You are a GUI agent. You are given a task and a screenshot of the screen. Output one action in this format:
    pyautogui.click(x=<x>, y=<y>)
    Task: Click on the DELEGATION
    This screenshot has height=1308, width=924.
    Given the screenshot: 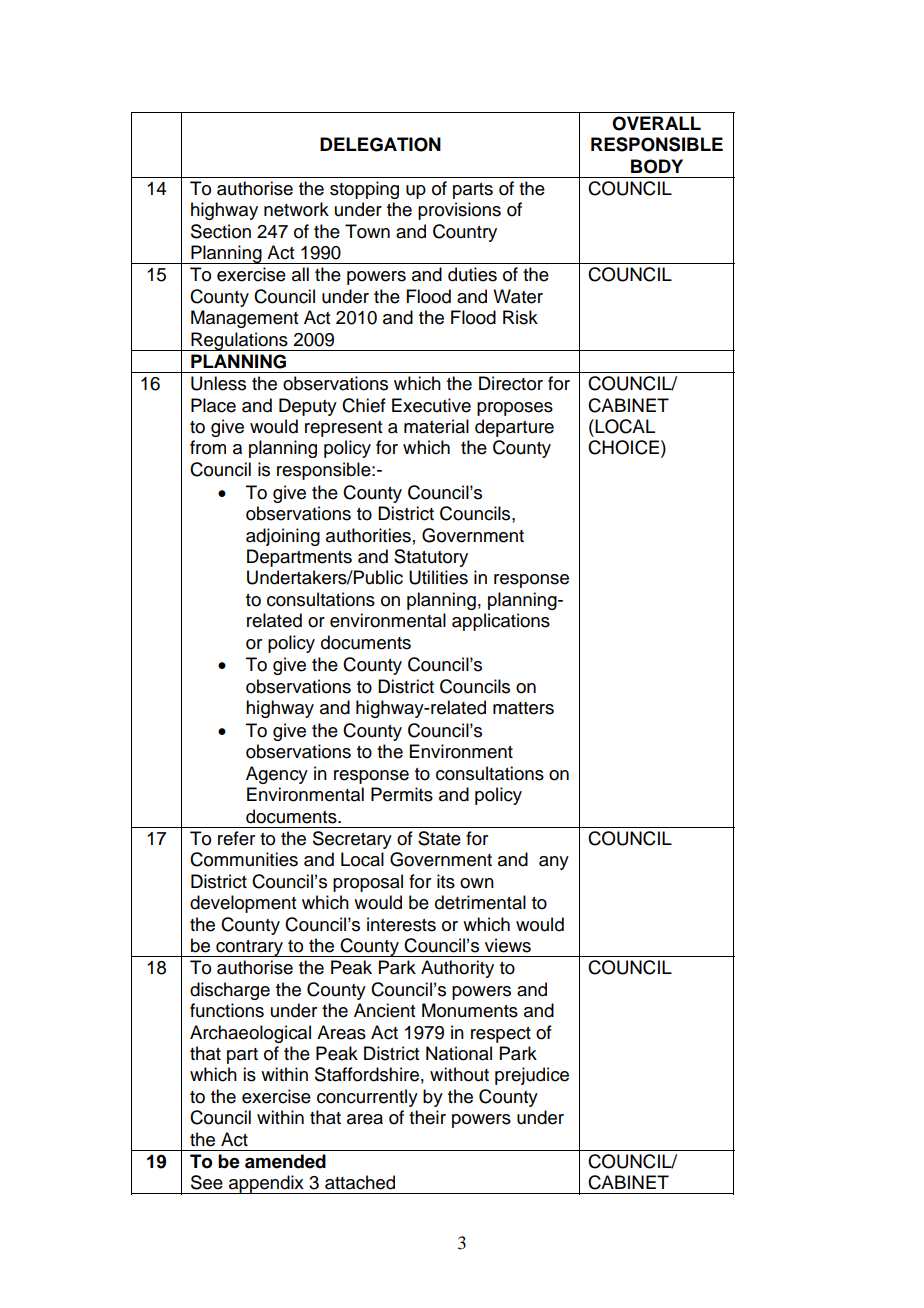 What is the action you would take?
    pyautogui.click(x=380, y=144)
